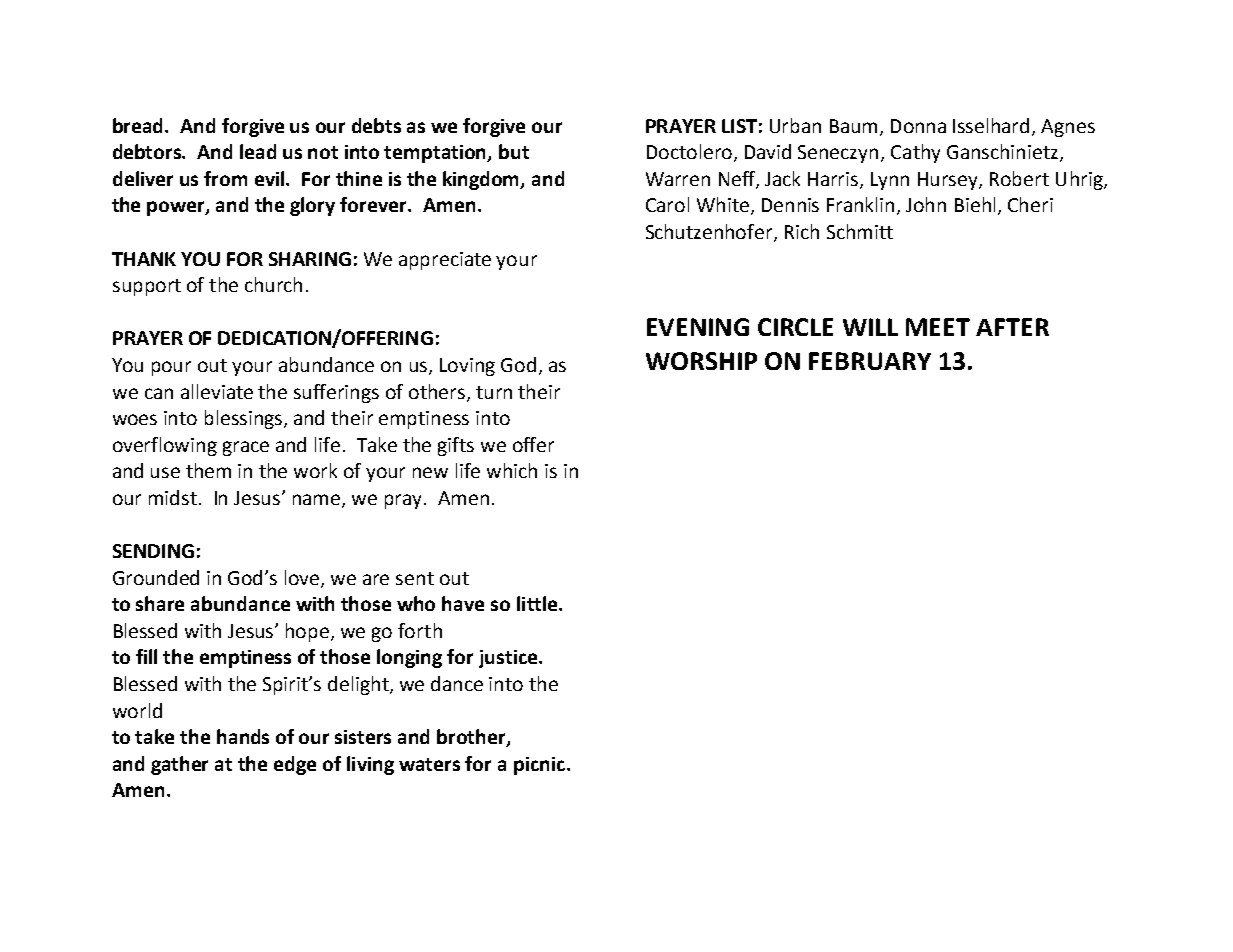 Image resolution: width=1233 pixels, height=952 pixels. What do you see at coordinates (303, 578) in the page?
I see `love` at bounding box center [303, 578].
